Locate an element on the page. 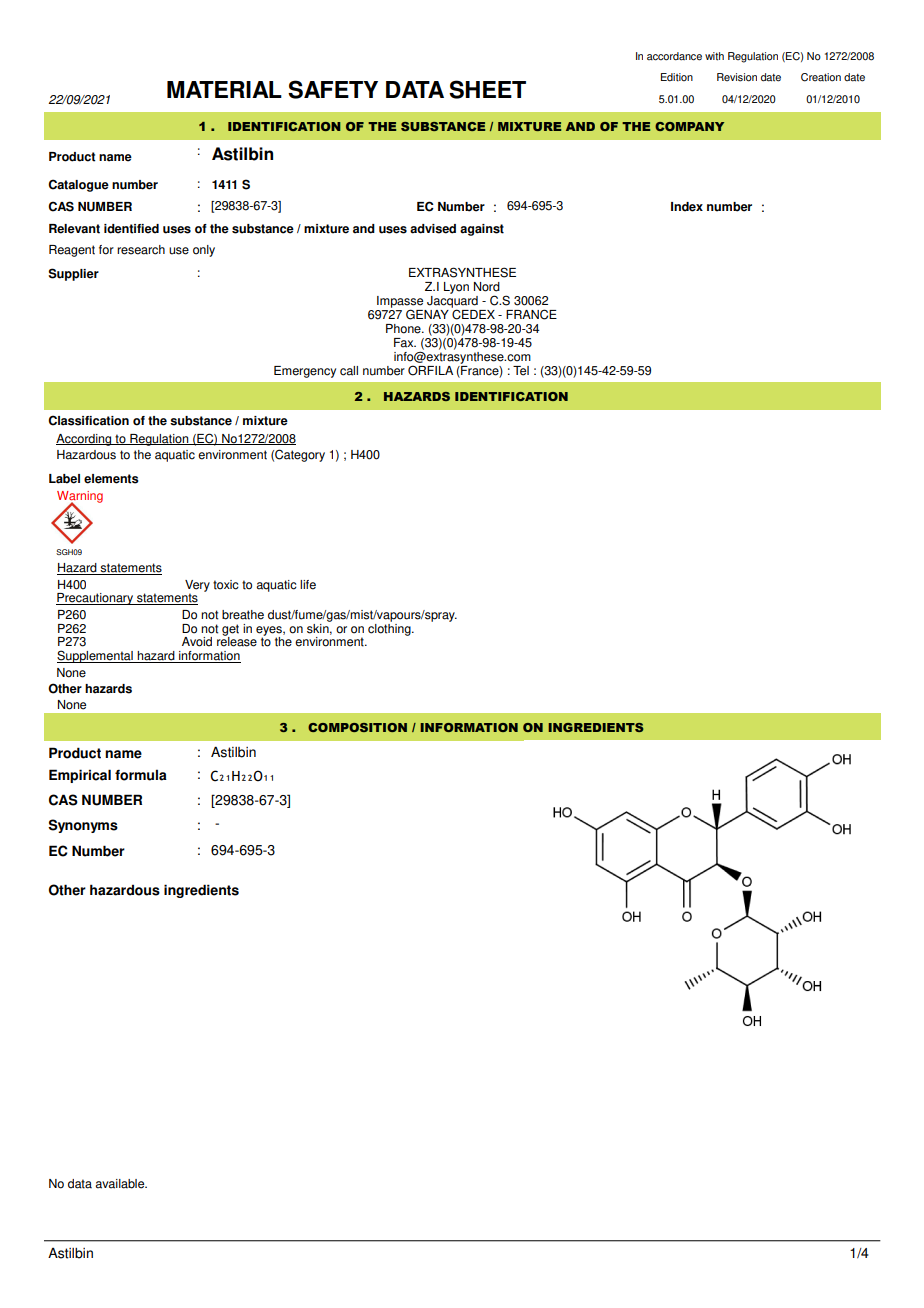 The image size is (924, 1308). SHEET is located at coordinates (487, 89).
